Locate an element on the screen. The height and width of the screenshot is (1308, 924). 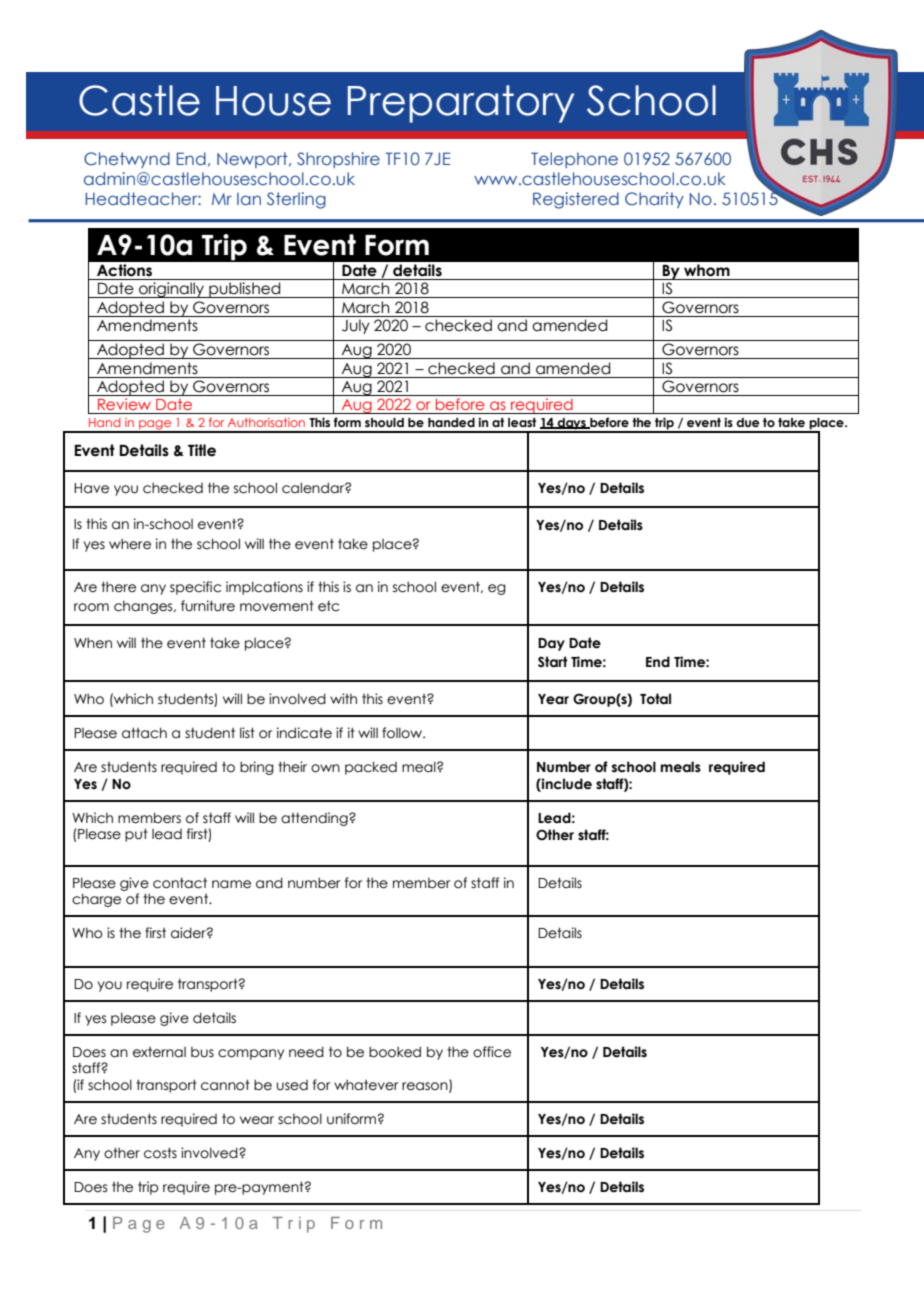
Charity is located at coordinates (654, 200).
